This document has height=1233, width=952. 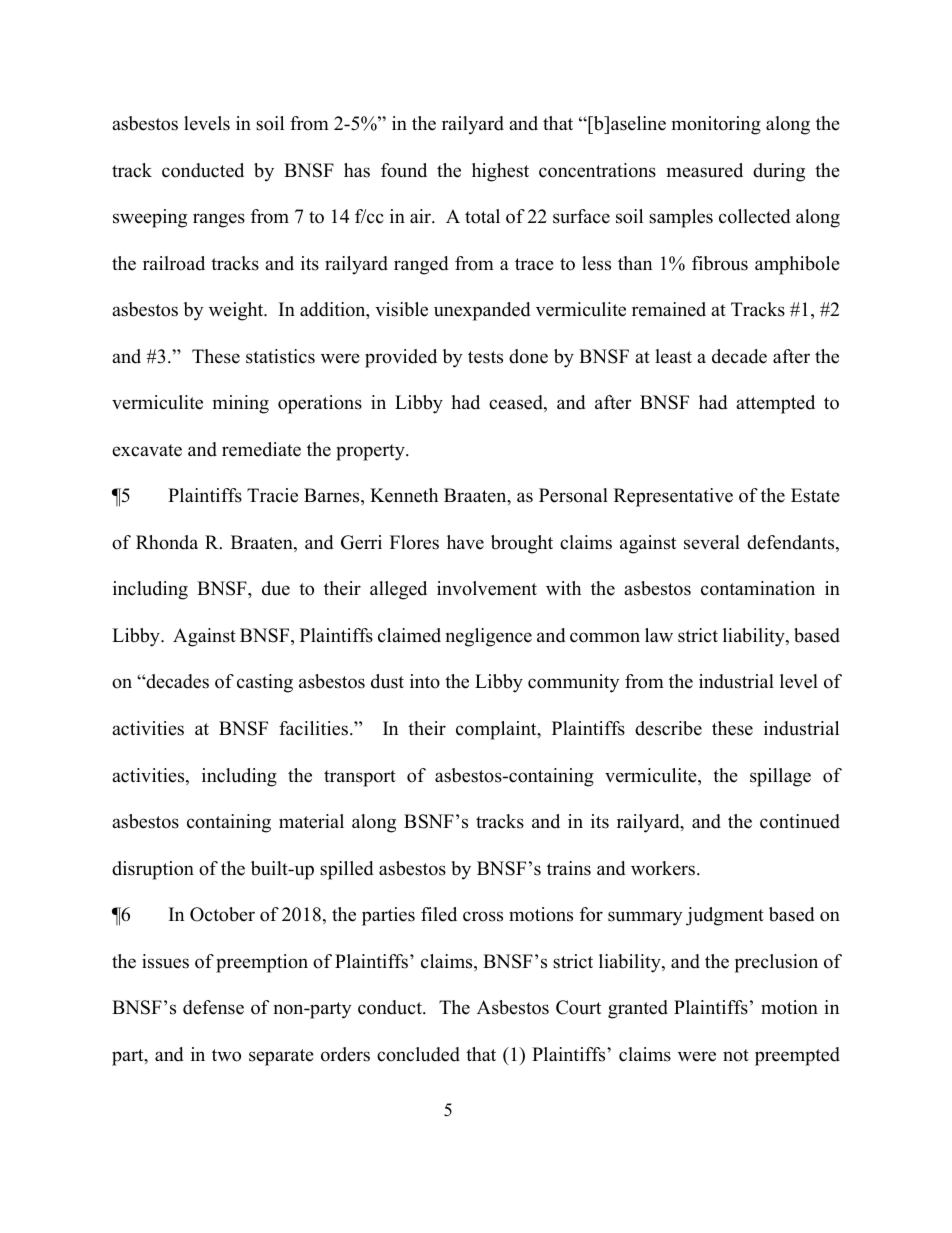 What do you see at coordinates (500, 172) in the document?
I see `highest` at bounding box center [500, 172].
